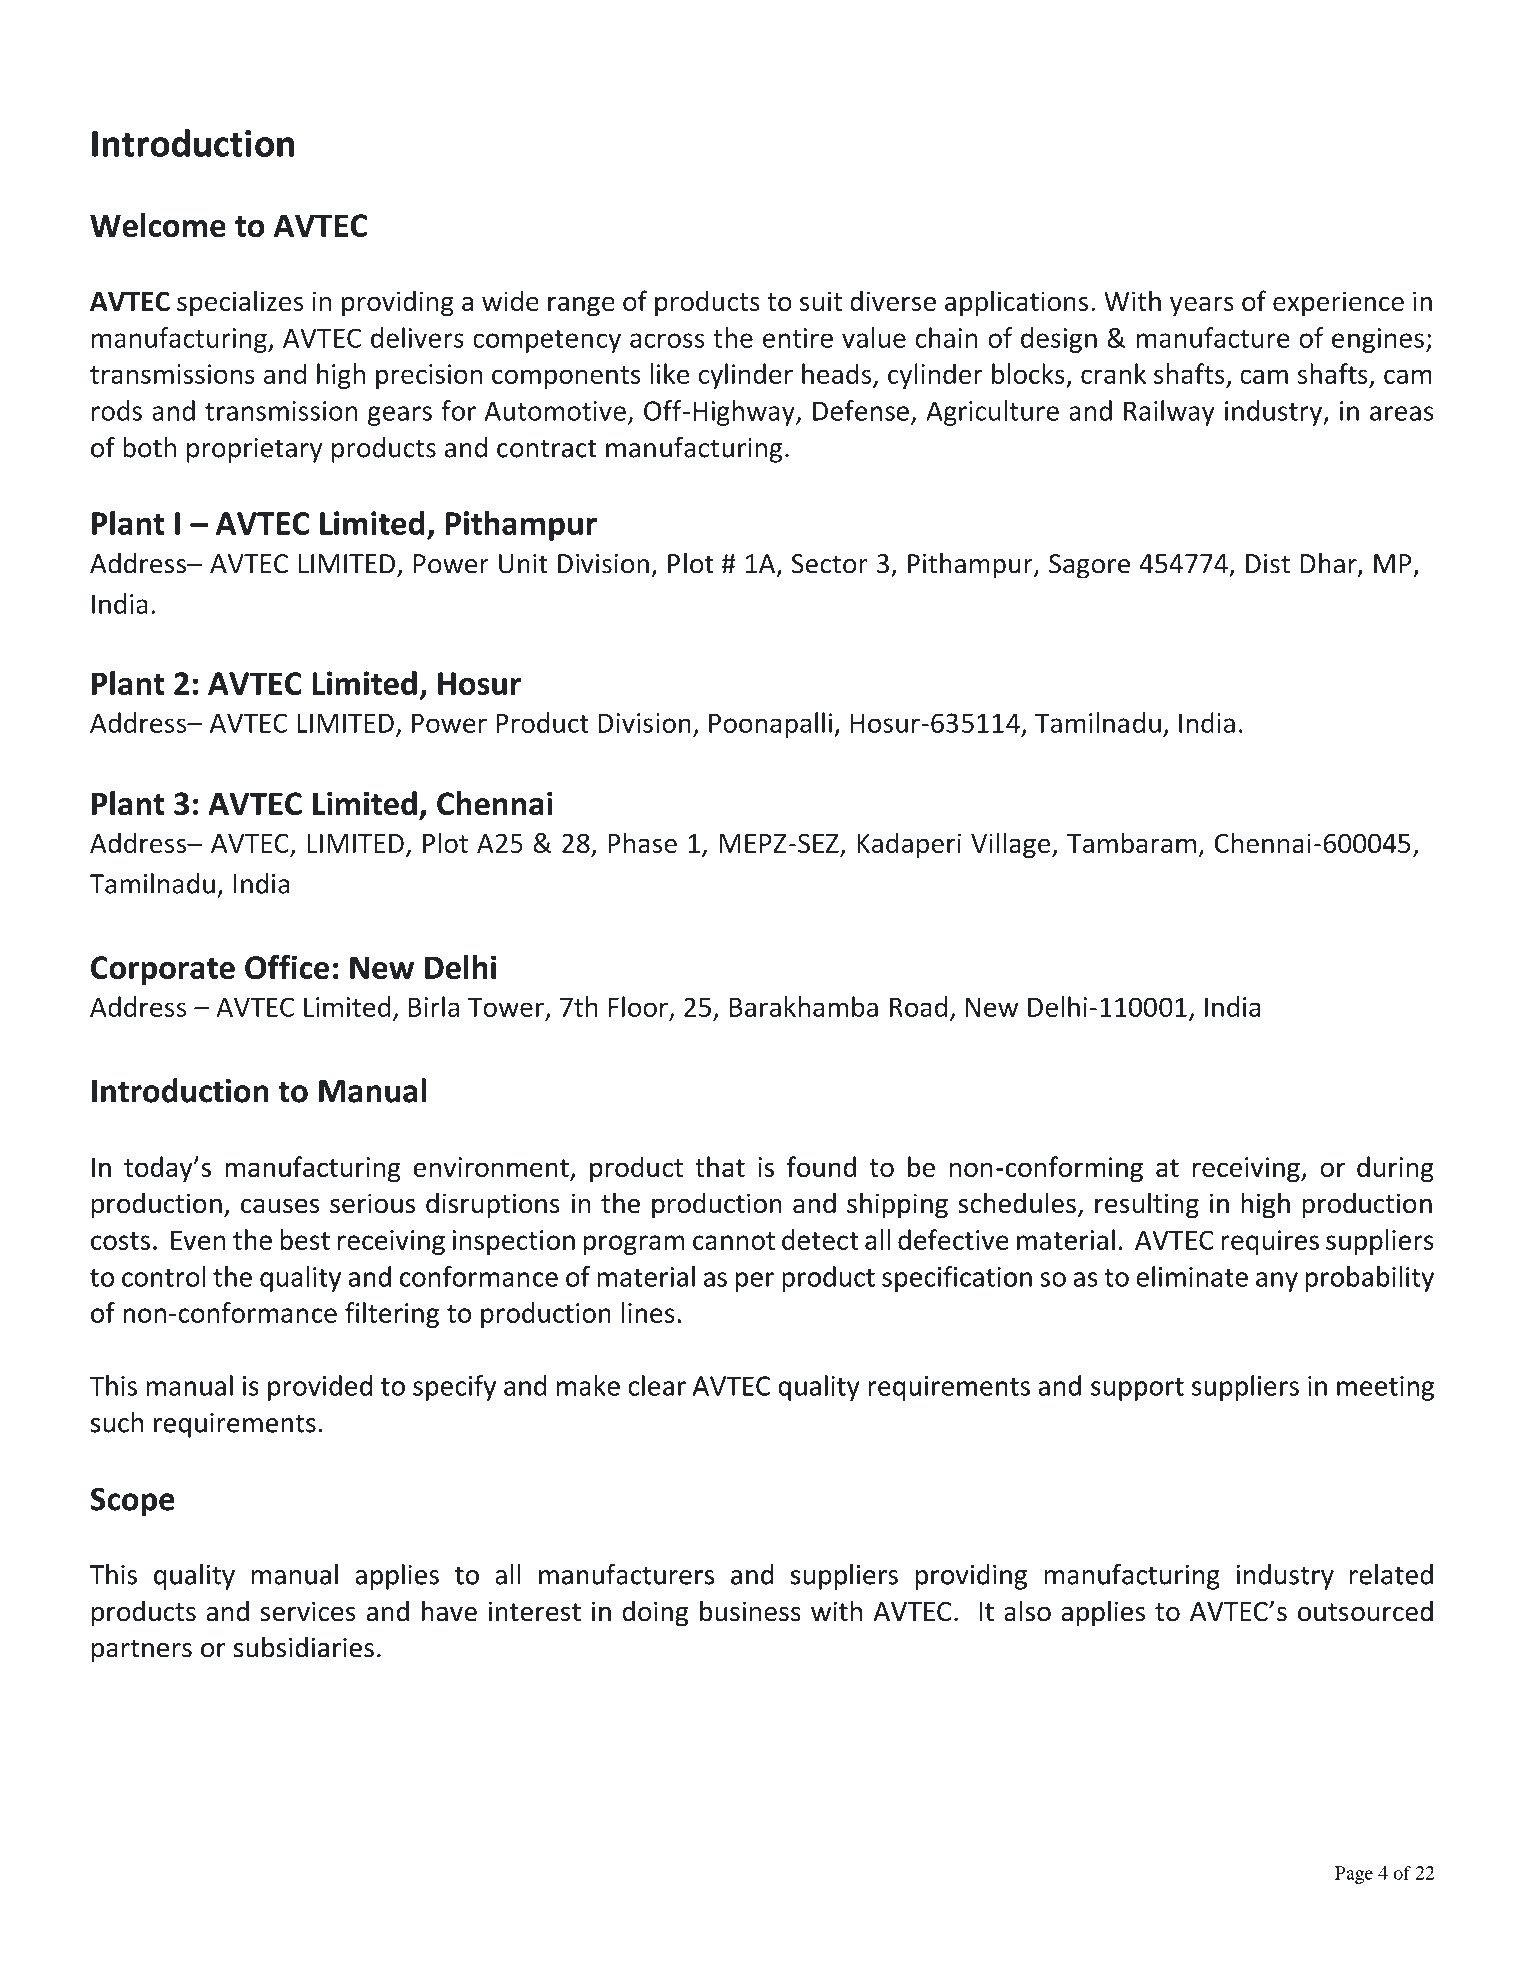 The image size is (1524, 1973). What do you see at coordinates (240, 303) in the screenshot?
I see `specializes` at bounding box center [240, 303].
